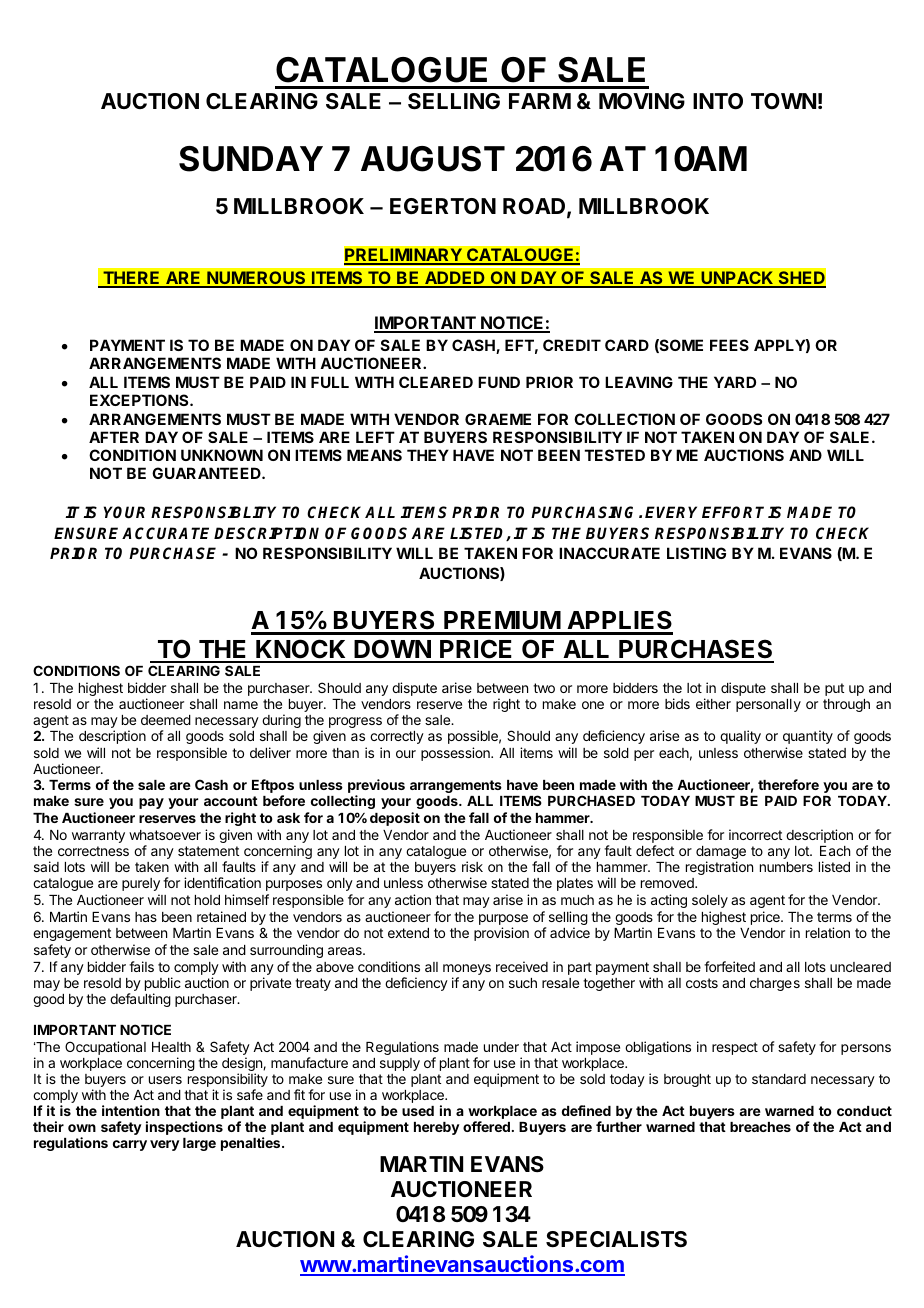 The height and width of the screenshot is (1308, 924). What do you see at coordinates (141, 966) in the screenshot?
I see `fails` at bounding box center [141, 966].
